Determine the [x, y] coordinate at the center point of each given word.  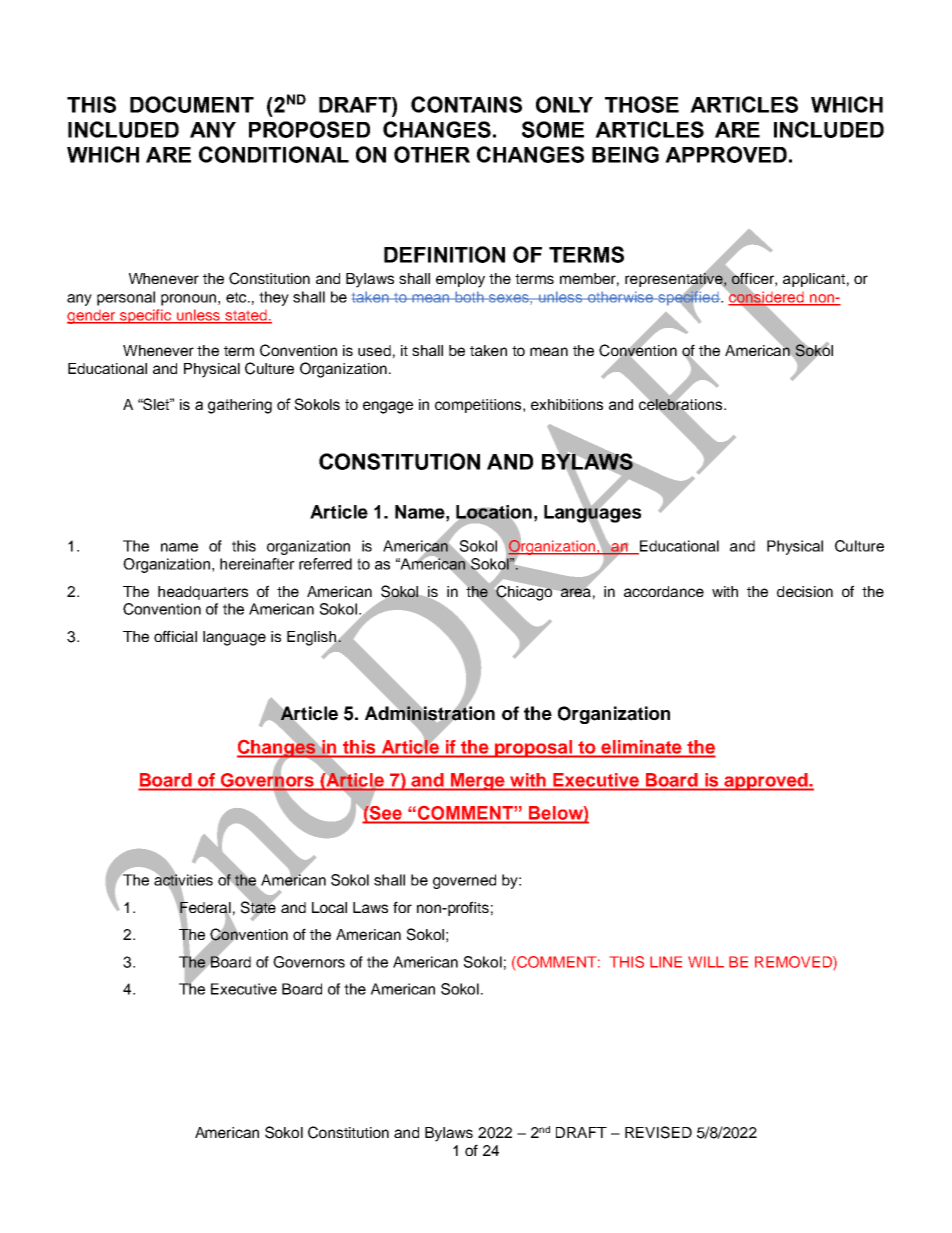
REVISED [658, 1132]
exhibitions [567, 404]
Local [329, 907]
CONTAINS [466, 104]
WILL [706, 962]
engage [388, 407]
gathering [240, 406]
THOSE [642, 104]
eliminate [641, 747]
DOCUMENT [192, 104]
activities [183, 880]
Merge [478, 782]
